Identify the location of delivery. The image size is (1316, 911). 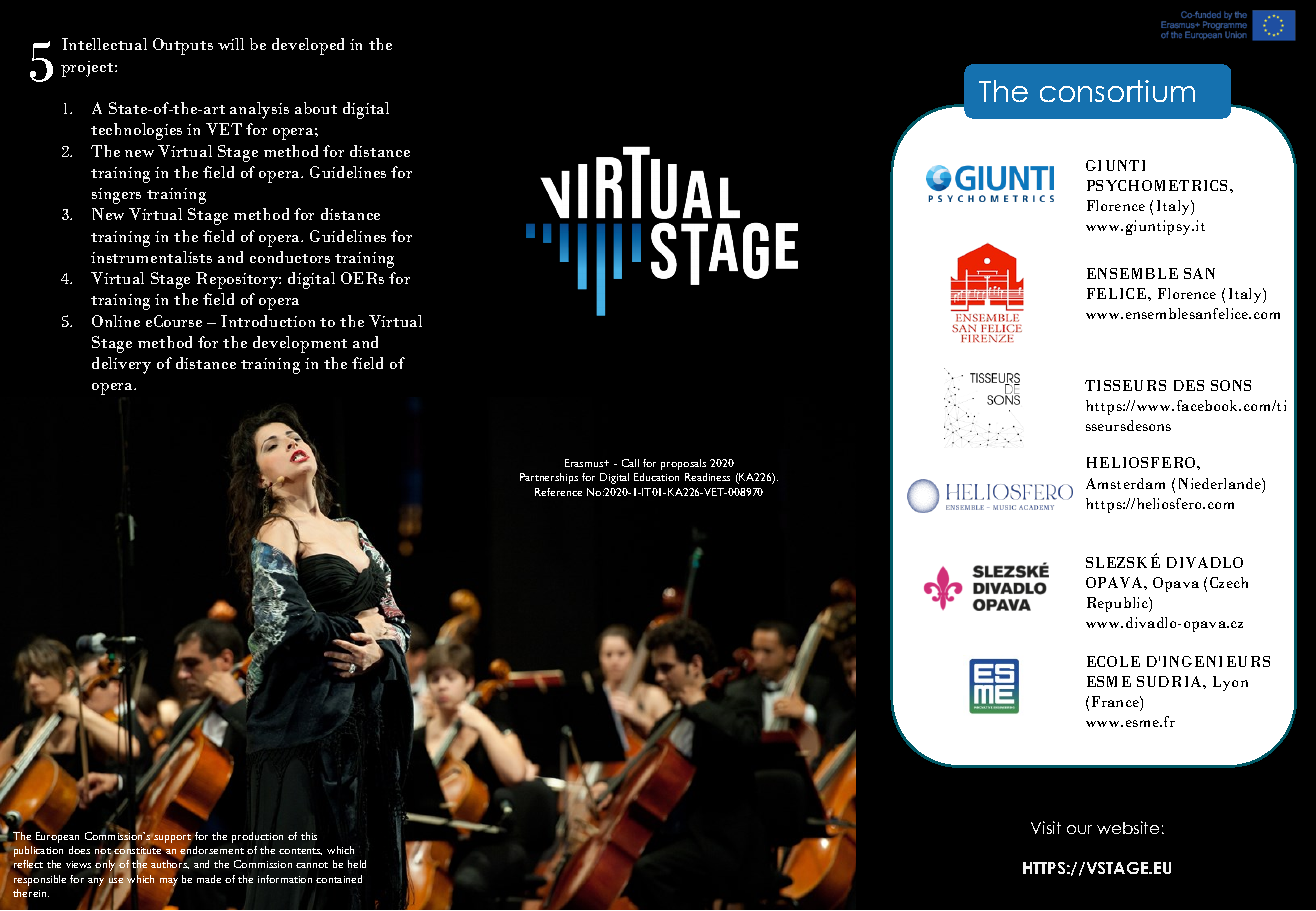
(121, 365).
